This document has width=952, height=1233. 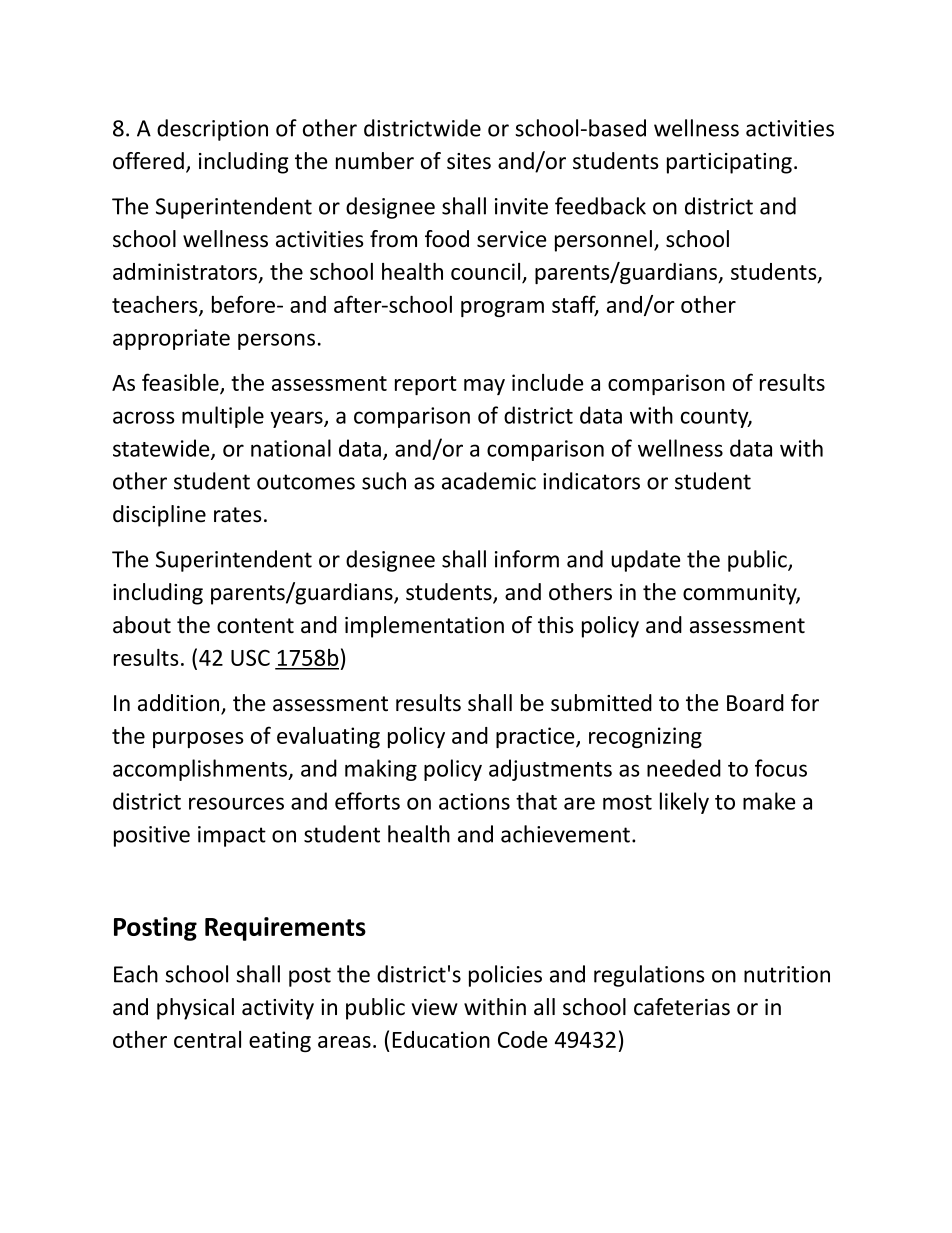 What do you see at coordinates (755, 703) in the document?
I see `Board` at bounding box center [755, 703].
